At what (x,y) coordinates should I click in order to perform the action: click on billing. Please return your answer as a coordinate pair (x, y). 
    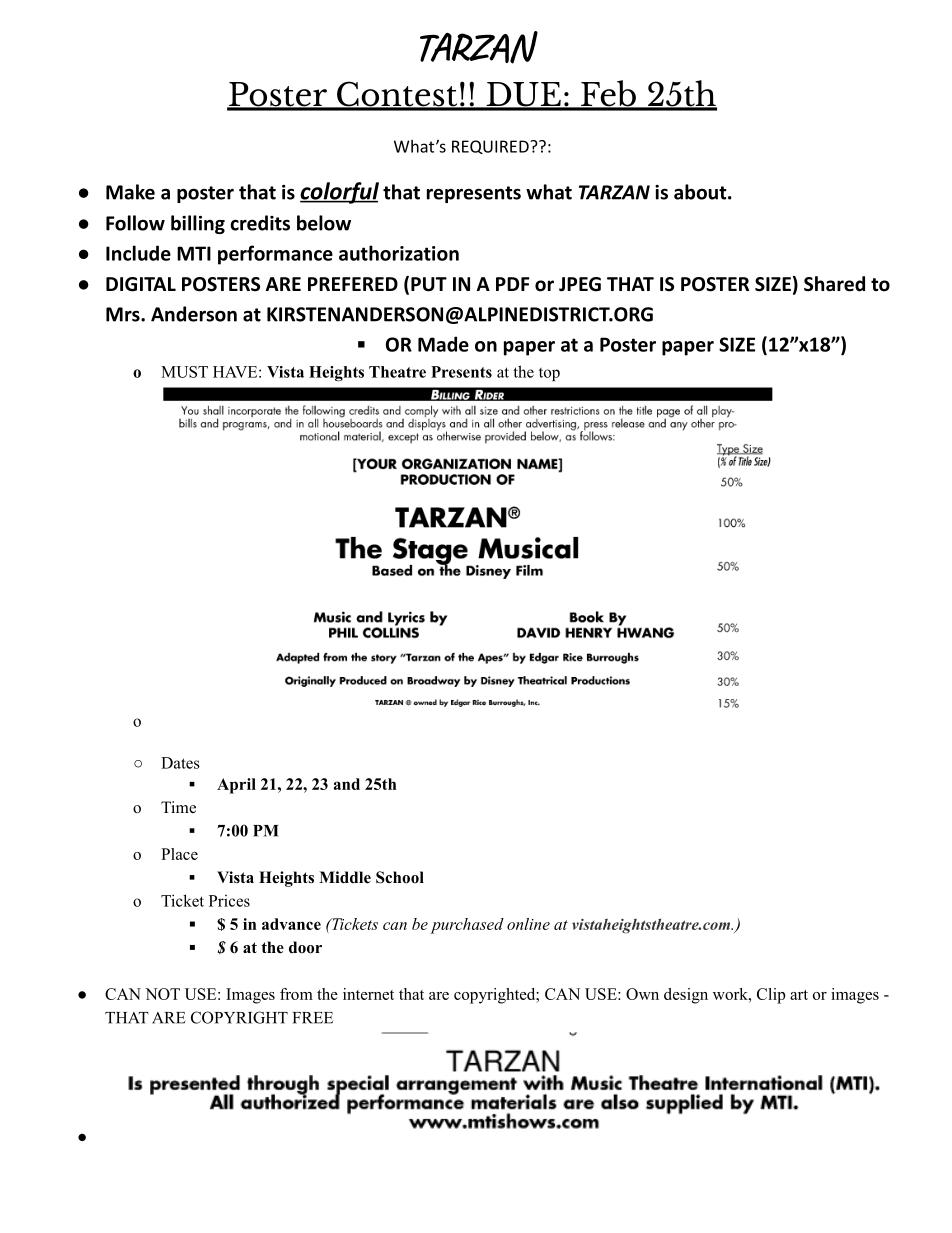
    Looking at the image, I should click on (198, 224).
